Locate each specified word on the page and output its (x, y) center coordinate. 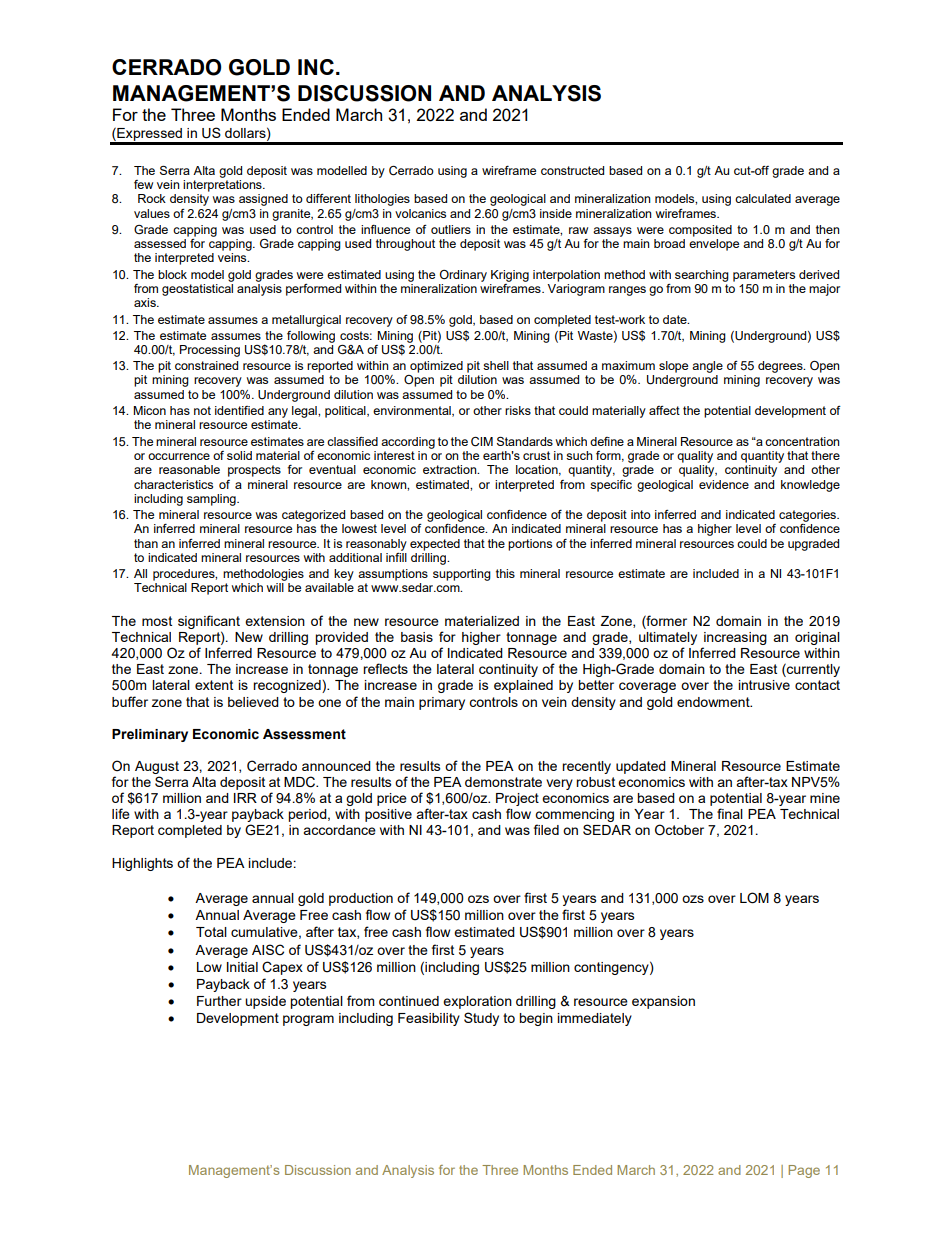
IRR (245, 798)
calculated (763, 198)
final (730, 813)
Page (804, 1171)
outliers (451, 229)
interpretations (223, 184)
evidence (724, 484)
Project (517, 801)
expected (435, 545)
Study (481, 1019)
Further (219, 1001)
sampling (212, 500)
